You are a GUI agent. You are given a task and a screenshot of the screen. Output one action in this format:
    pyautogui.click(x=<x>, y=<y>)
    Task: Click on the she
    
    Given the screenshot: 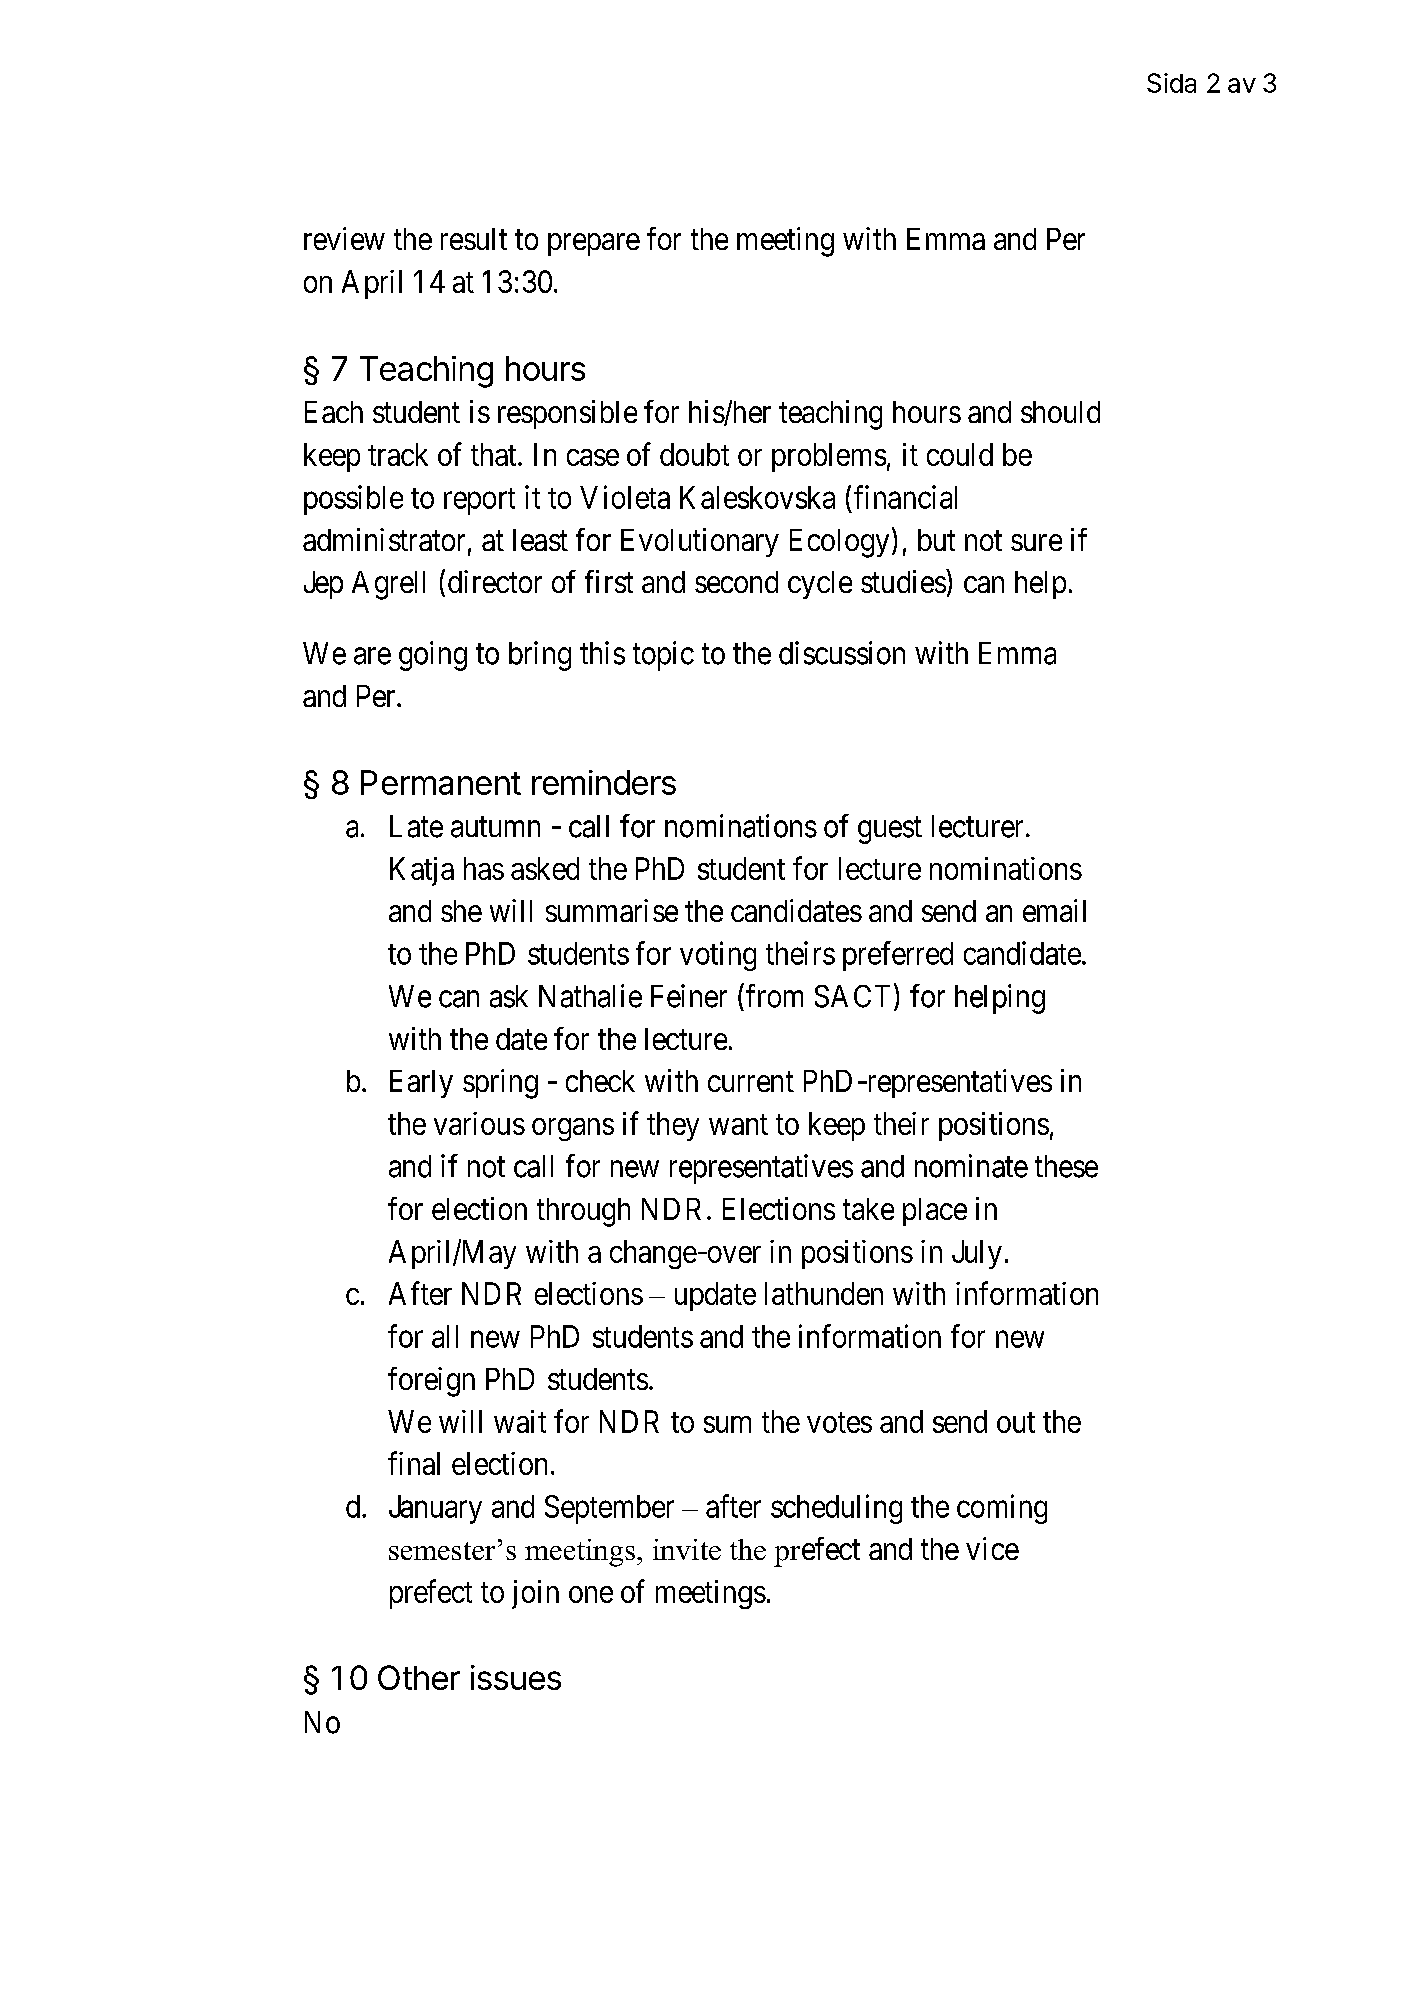 What is the action you would take?
    pyautogui.click(x=461, y=911)
